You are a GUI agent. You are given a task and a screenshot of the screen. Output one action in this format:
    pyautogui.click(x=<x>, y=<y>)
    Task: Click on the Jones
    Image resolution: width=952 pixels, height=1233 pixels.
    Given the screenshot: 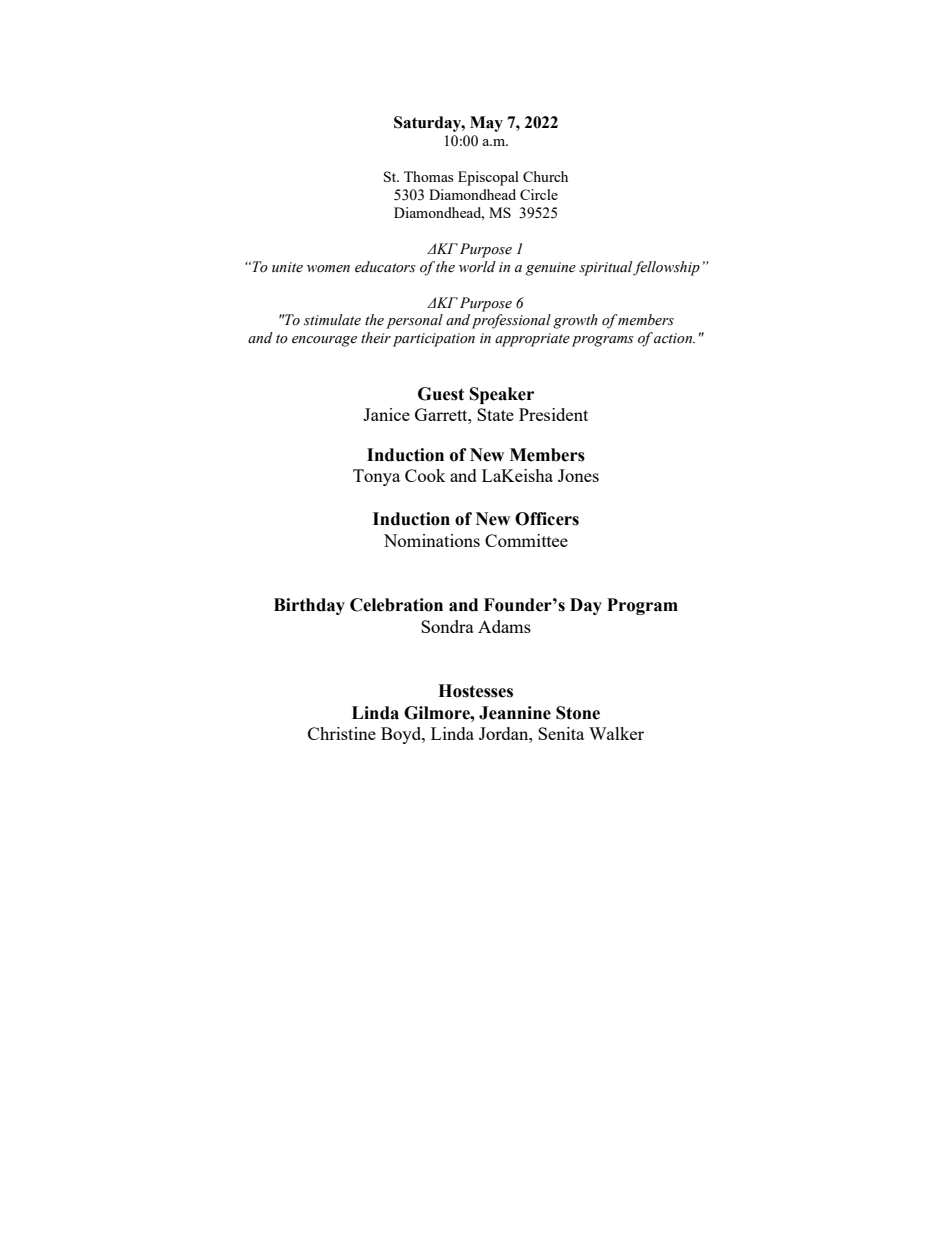 What is the action you would take?
    pyautogui.click(x=578, y=475)
